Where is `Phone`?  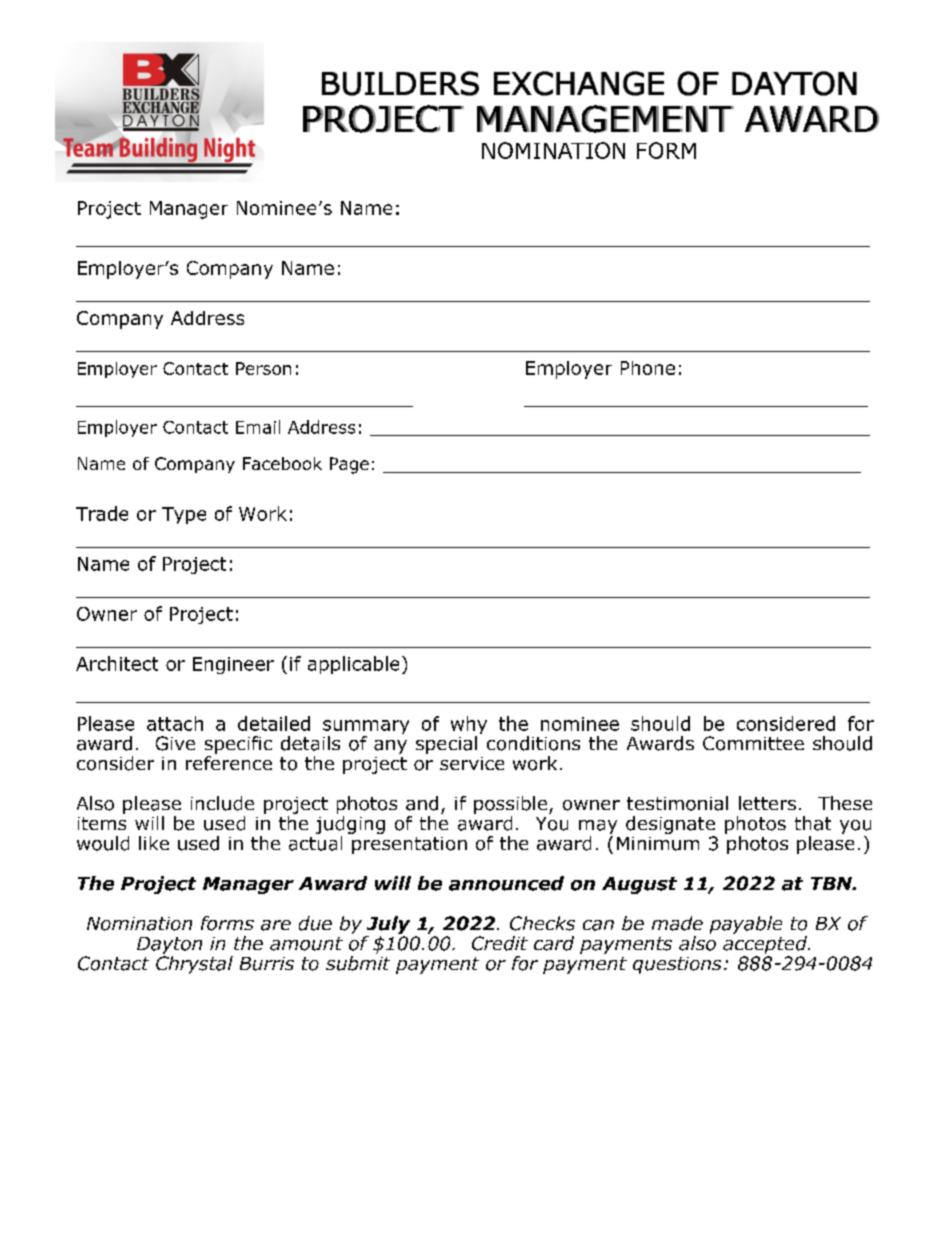
Phone is located at coordinates (648, 368).
